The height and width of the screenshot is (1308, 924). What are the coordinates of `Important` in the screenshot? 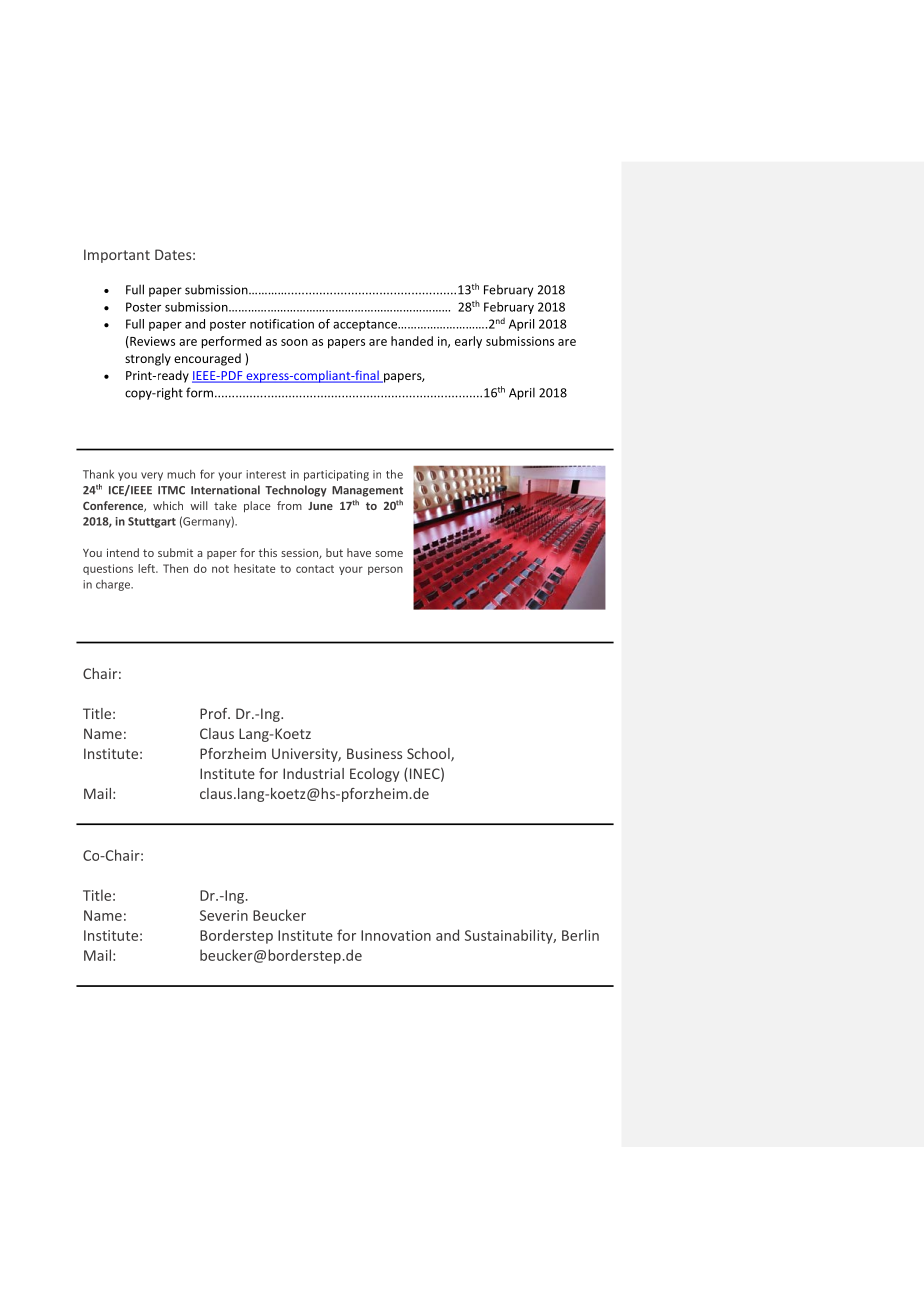 It's located at (117, 256).
